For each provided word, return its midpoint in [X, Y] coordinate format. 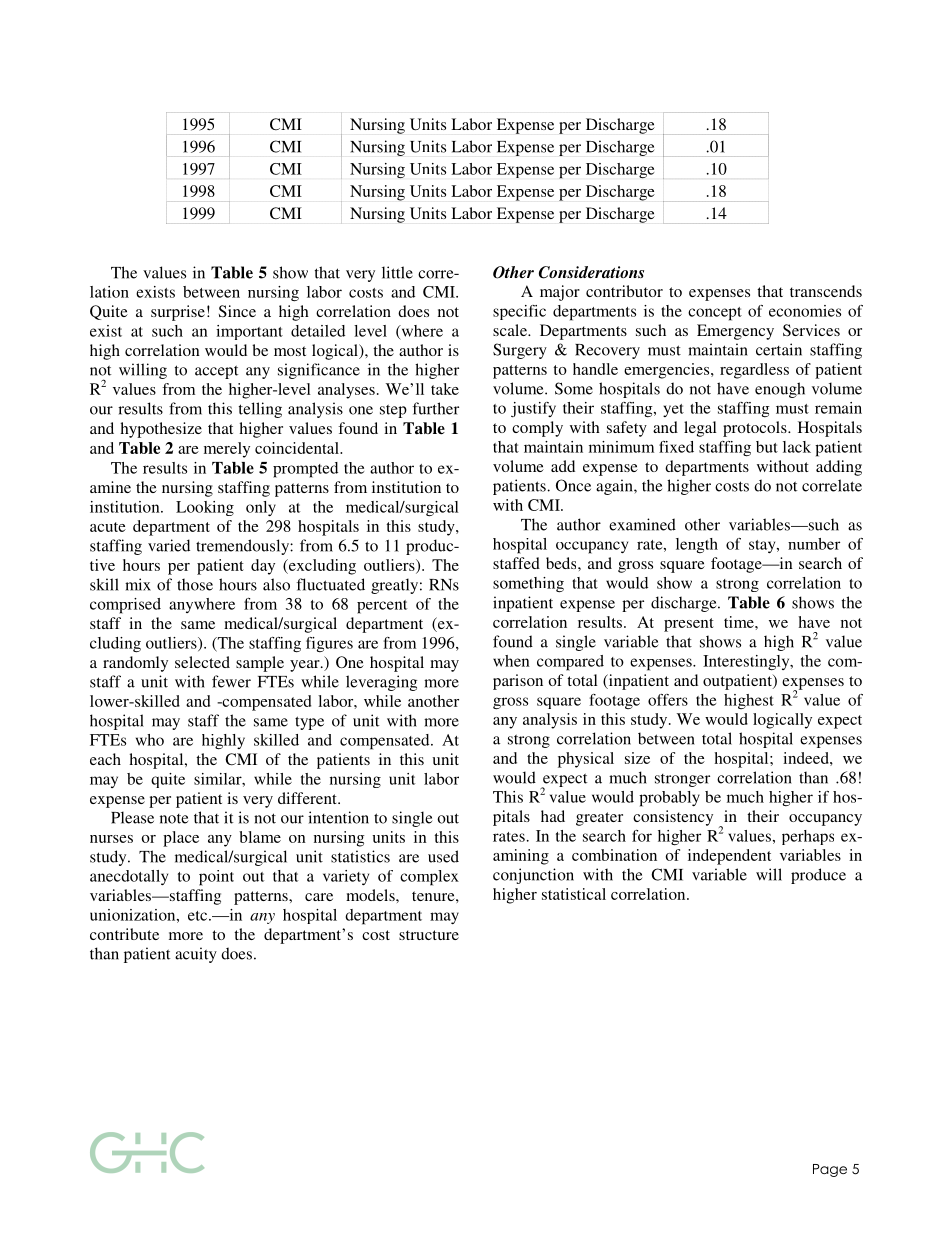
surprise [178, 313]
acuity [196, 955]
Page [830, 1170]
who [150, 740]
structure [429, 935]
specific [519, 312]
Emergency [735, 332]
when [511, 661]
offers [668, 700]
